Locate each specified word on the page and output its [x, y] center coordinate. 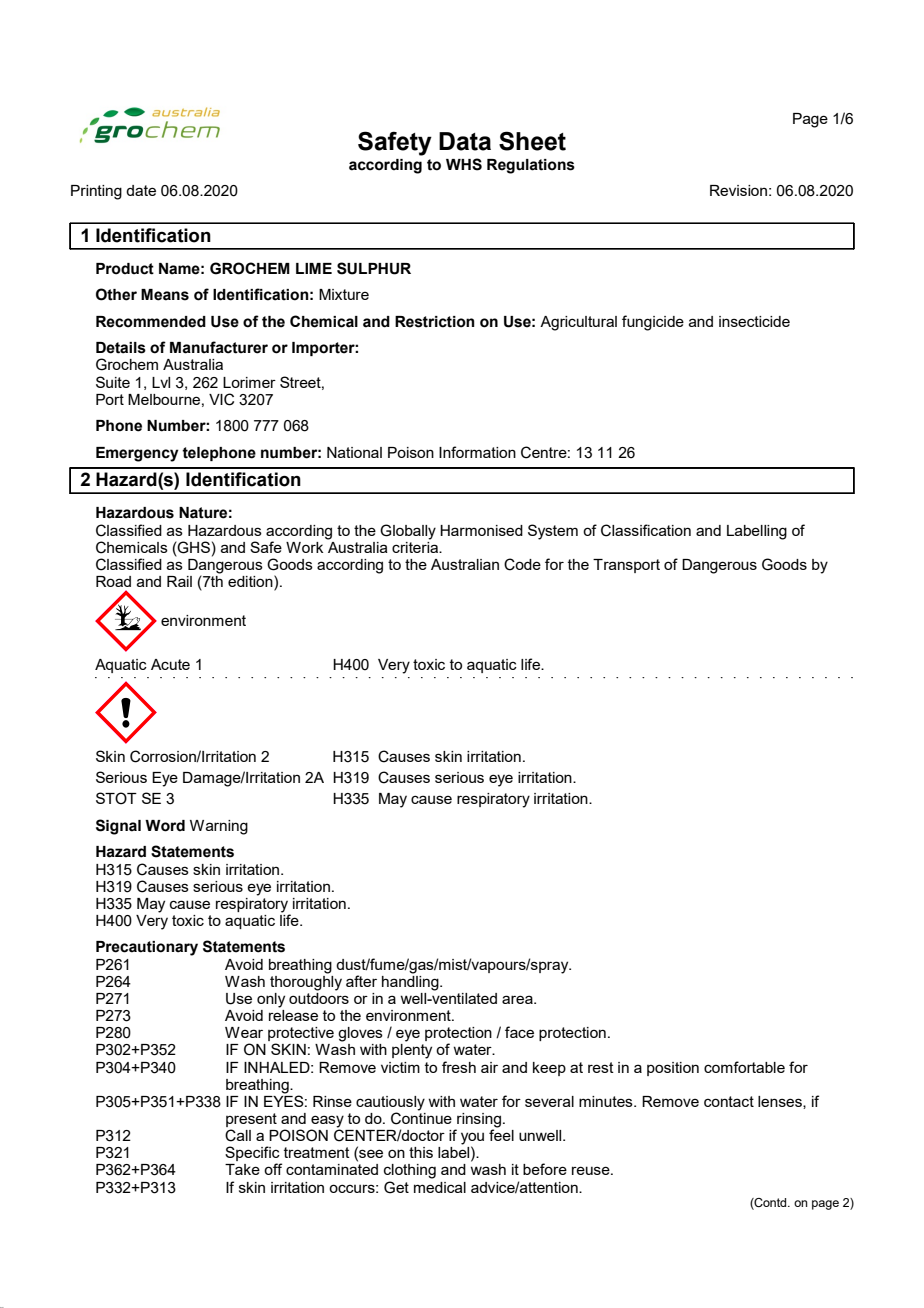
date [141, 190]
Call [238, 1135]
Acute [170, 664]
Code [522, 564]
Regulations [531, 166]
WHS [464, 164]
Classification [646, 530]
